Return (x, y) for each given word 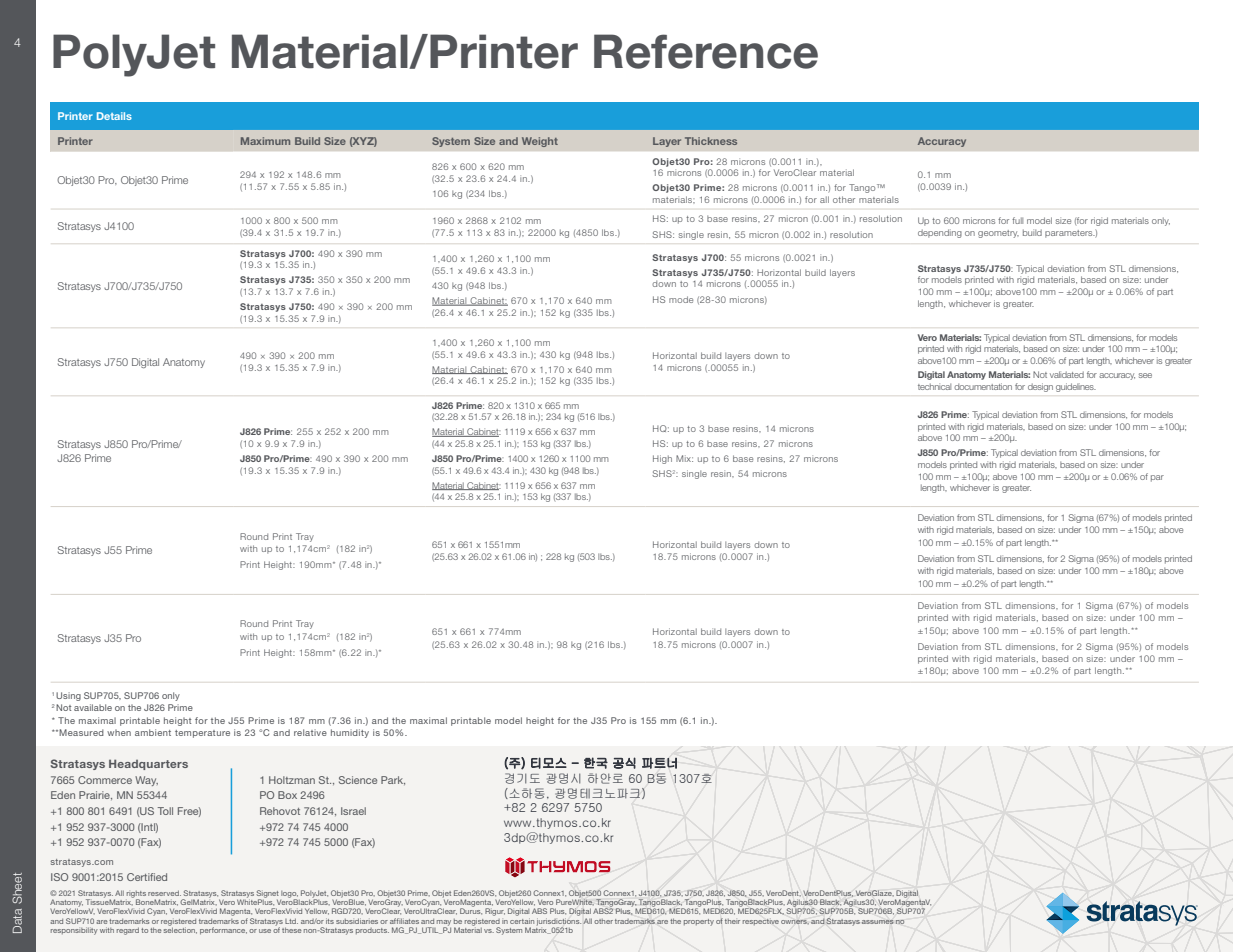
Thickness (711, 141)
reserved (164, 893)
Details (114, 116)
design (1040, 387)
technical (934, 386)
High (662, 459)
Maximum (265, 141)
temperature (202, 734)
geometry (998, 234)
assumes (878, 922)
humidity (350, 733)
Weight (540, 142)
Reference (706, 51)
